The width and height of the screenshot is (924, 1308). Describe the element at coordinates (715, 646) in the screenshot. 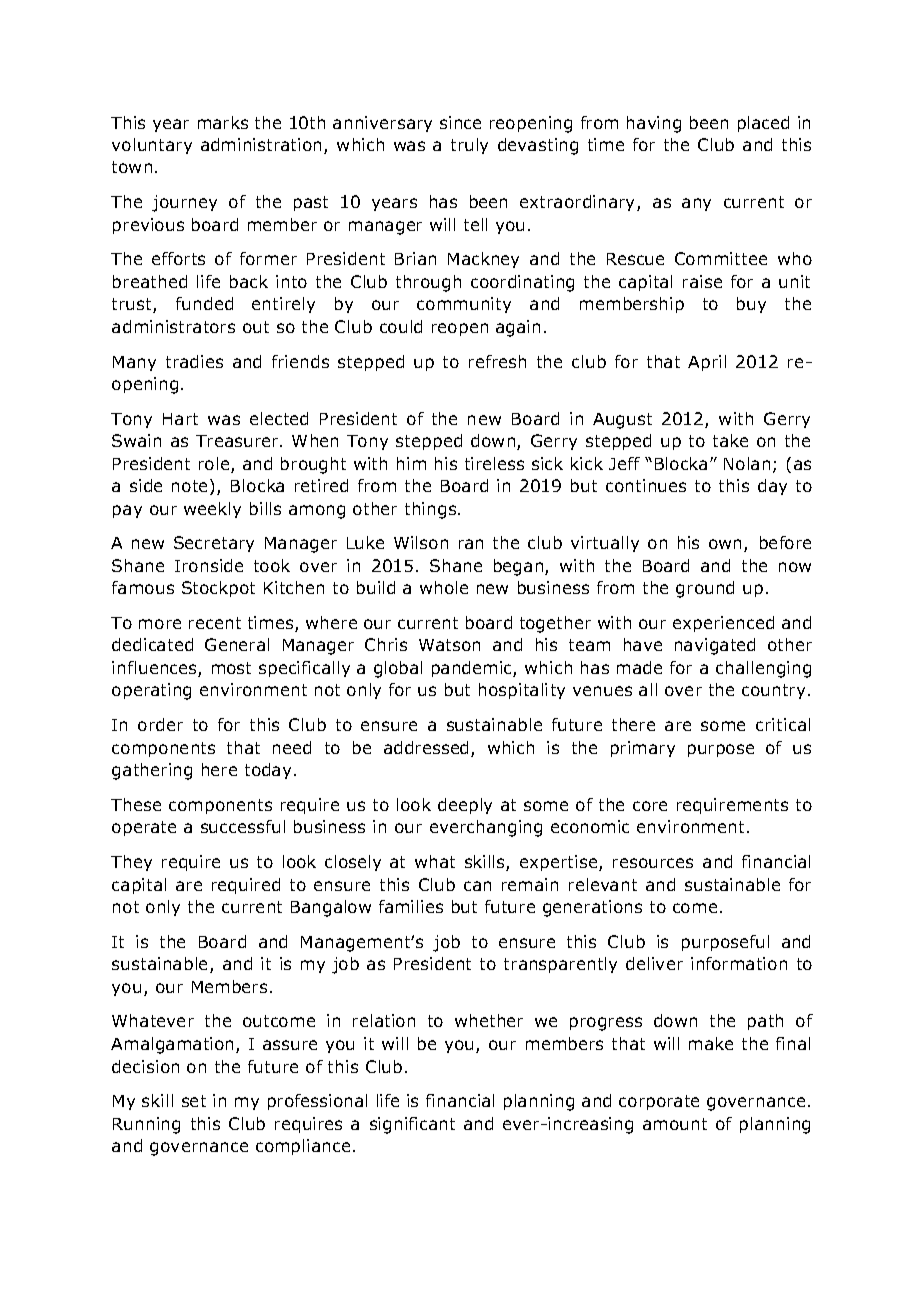

I see `navigated` at that location.
